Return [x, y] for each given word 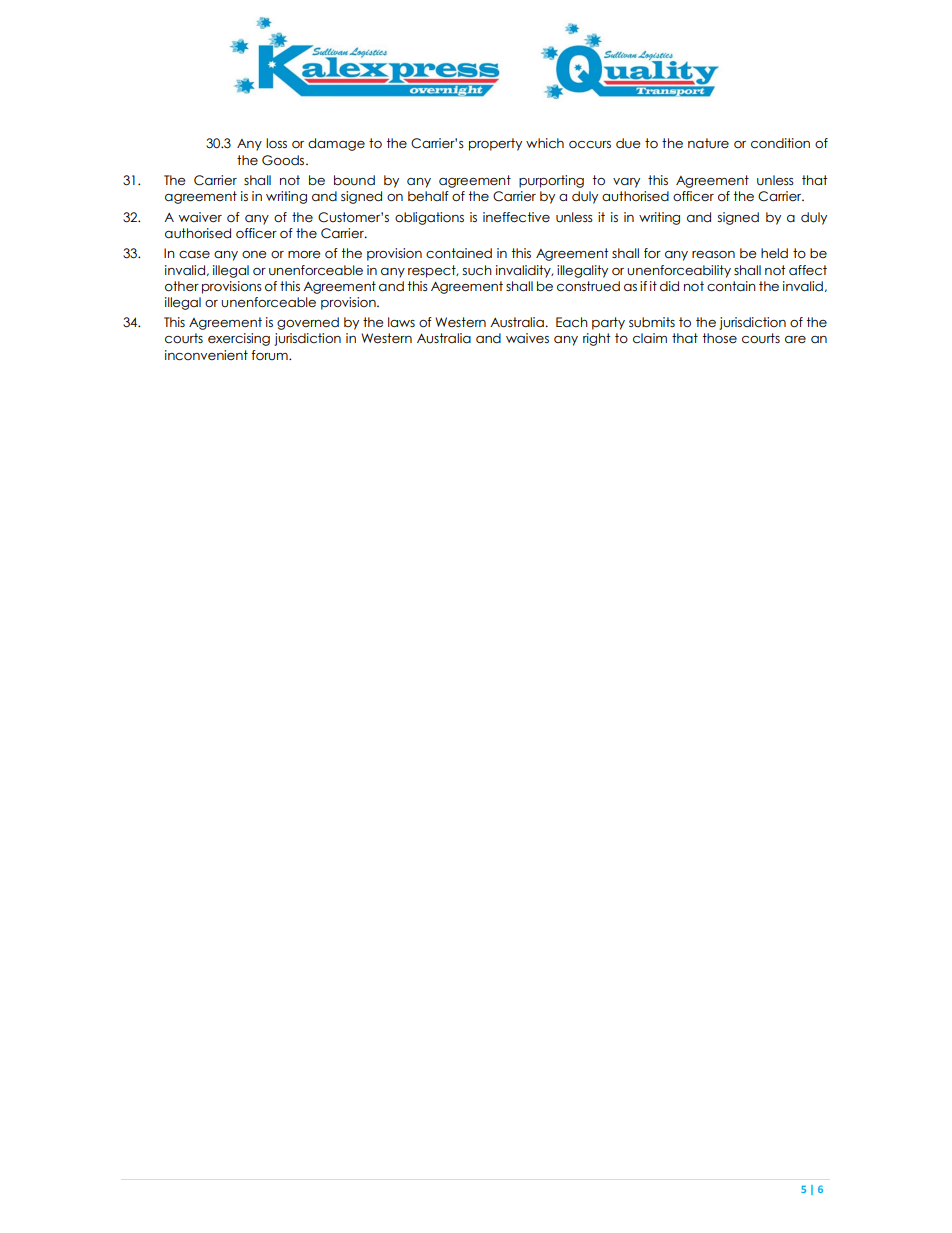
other [182, 286]
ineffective [516, 217]
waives [527, 338]
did [669, 286]
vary [626, 183]
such [477, 270]
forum [270, 355]
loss [276, 143]
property [495, 144]
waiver [200, 217]
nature [708, 143]
